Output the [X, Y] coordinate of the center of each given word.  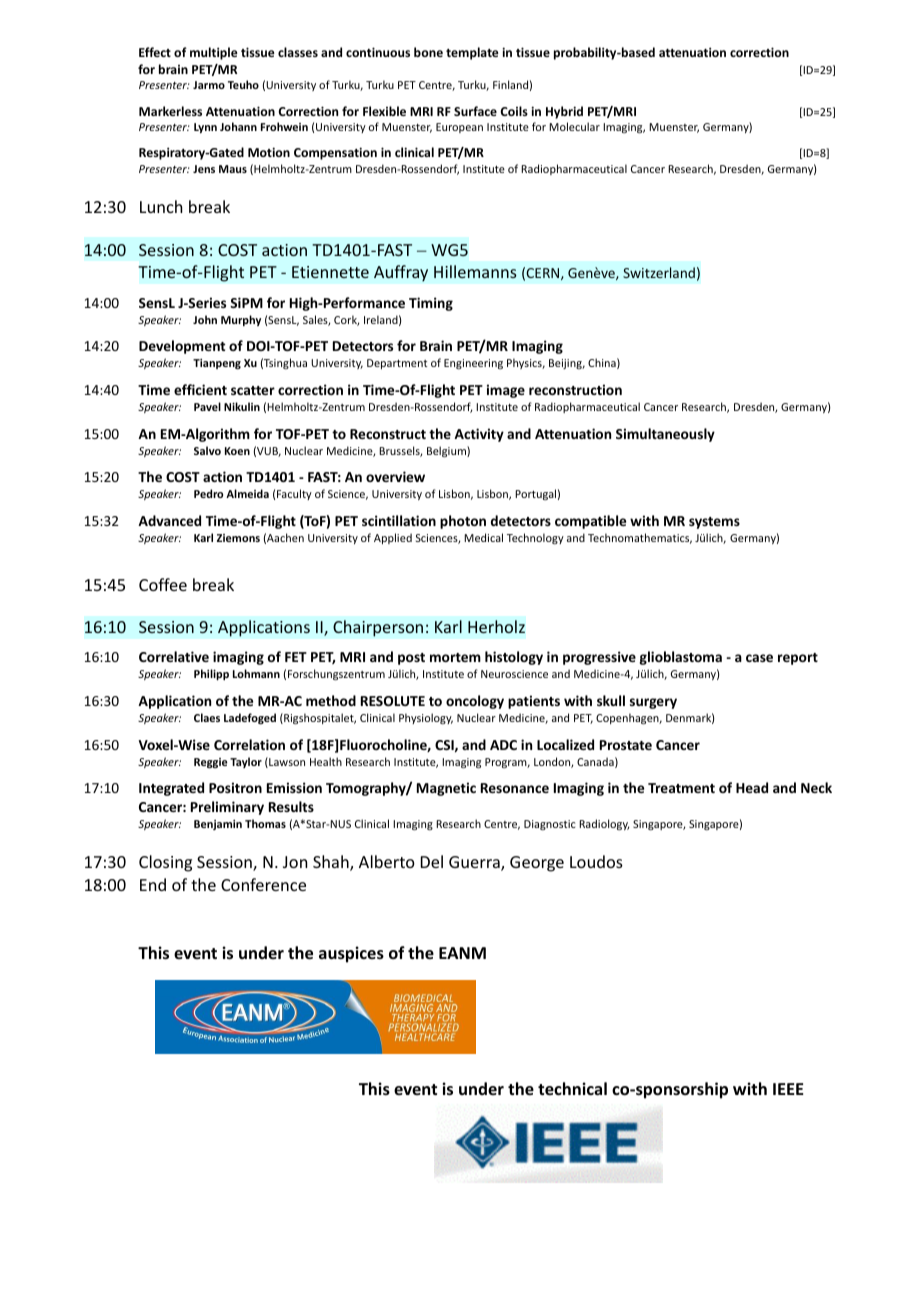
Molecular [574, 126]
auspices [351, 954]
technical [572, 1089]
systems [714, 523]
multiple [214, 53]
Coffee [163, 584]
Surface [475, 111]
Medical [483, 537]
